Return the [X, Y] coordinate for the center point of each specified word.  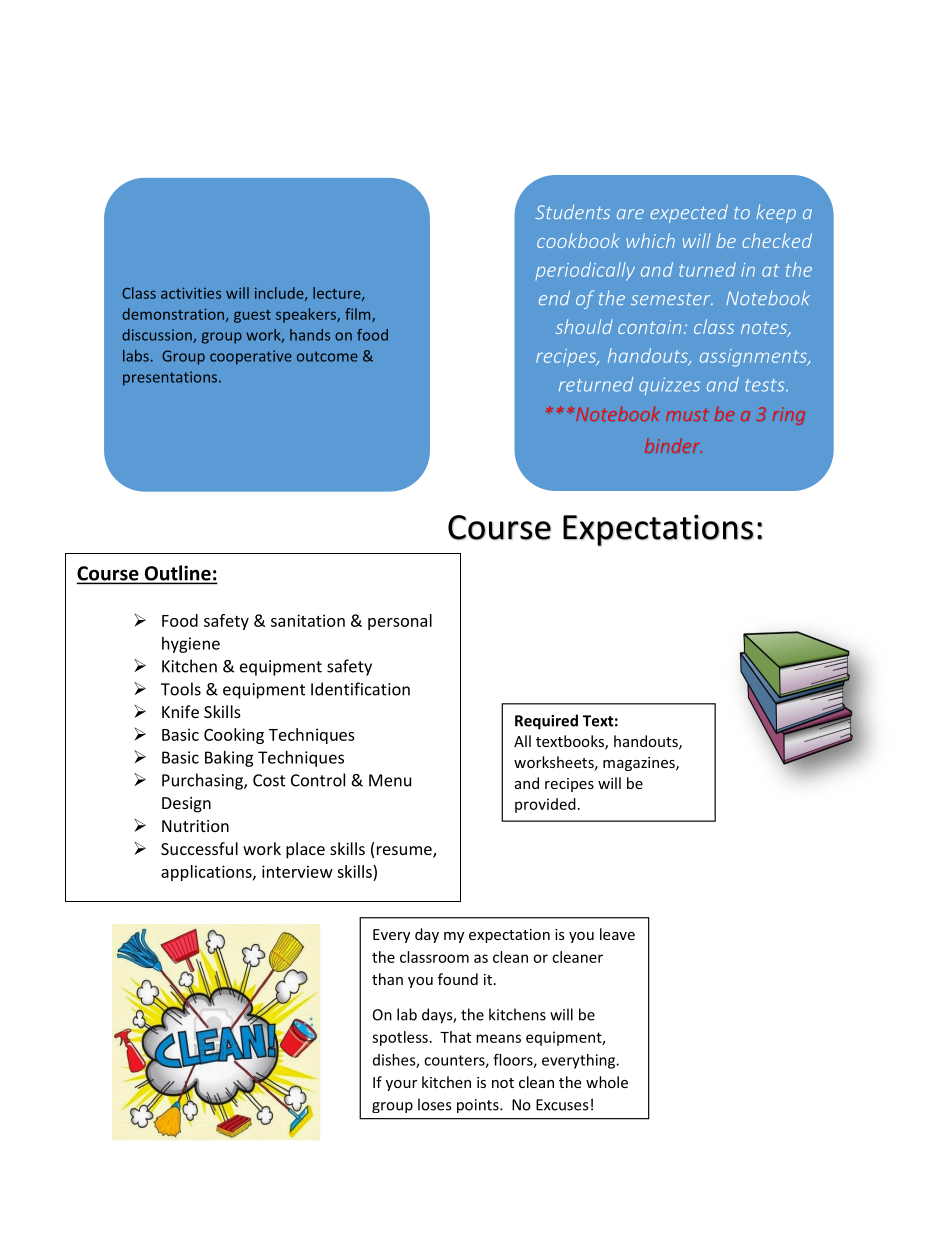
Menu [390, 780]
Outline [177, 574]
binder [673, 445]
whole [607, 1082]
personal [400, 622]
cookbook [578, 240]
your [401, 1085]
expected [689, 213]
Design [186, 805]
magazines [640, 764]
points [479, 1106]
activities [191, 293]
